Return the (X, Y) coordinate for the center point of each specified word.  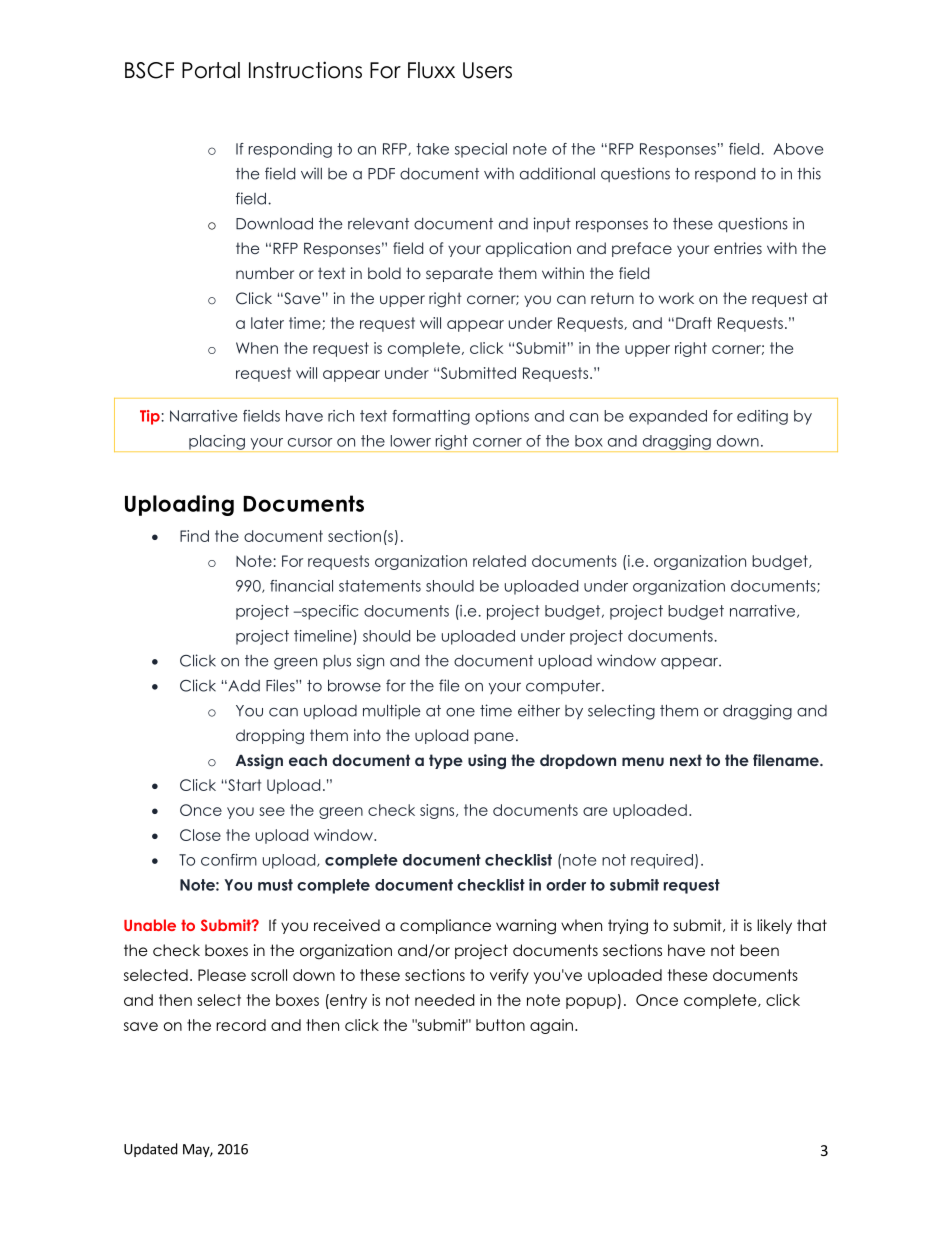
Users (487, 70)
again (551, 1026)
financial (301, 586)
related (499, 561)
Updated (151, 1150)
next (686, 760)
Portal (211, 70)
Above (798, 149)
